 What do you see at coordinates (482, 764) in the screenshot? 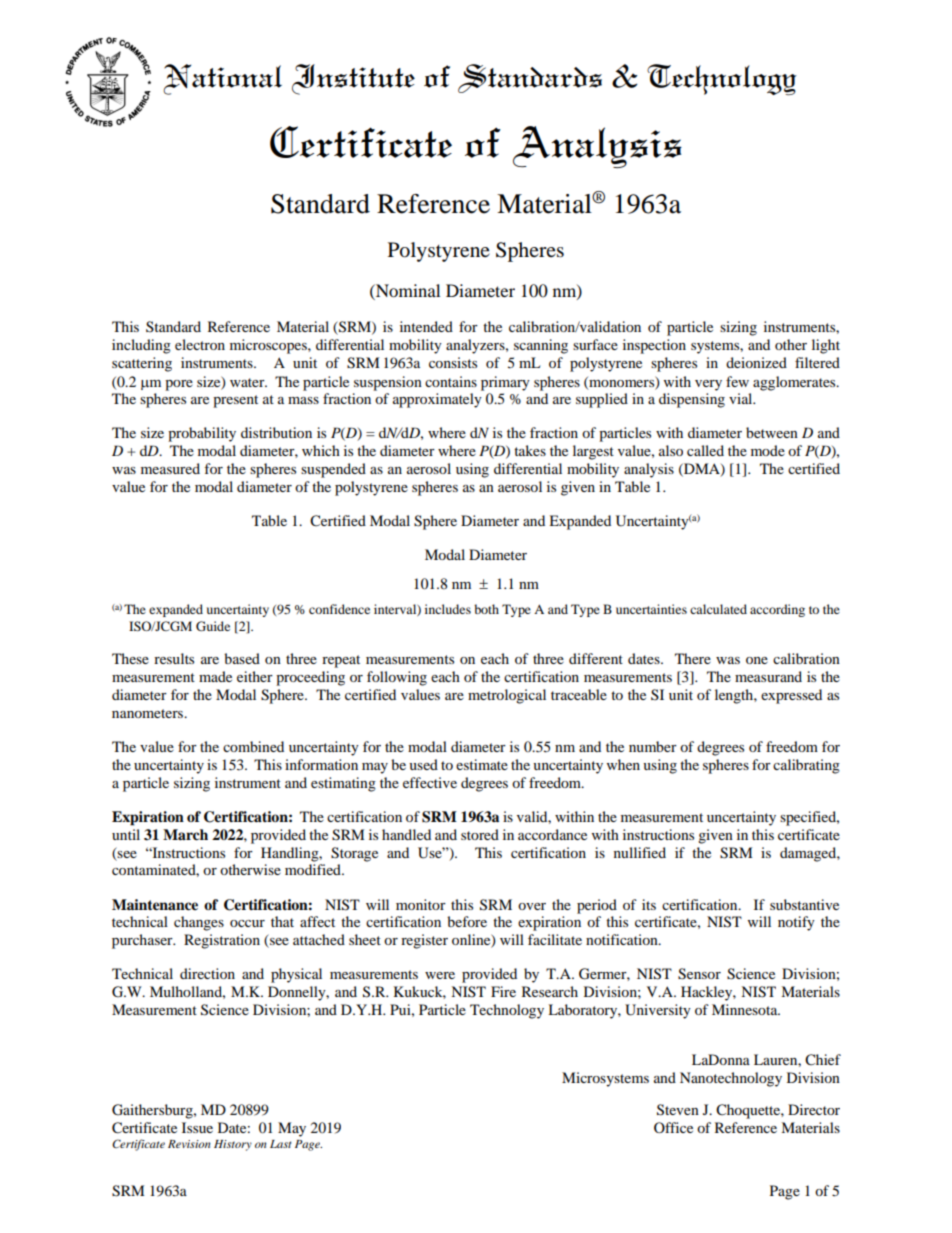
I see `estimate` at bounding box center [482, 764].
